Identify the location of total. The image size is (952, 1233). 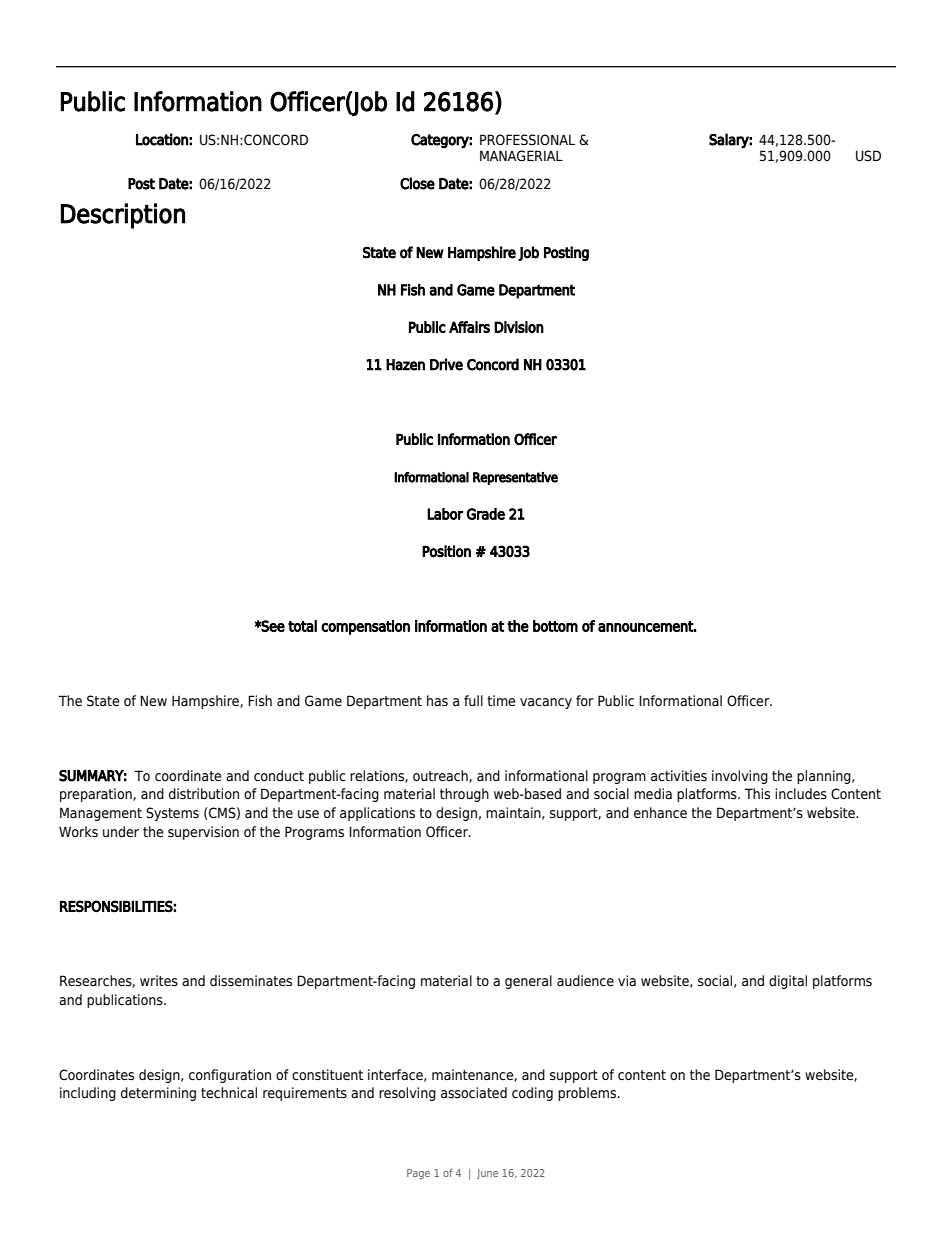
(302, 626).
